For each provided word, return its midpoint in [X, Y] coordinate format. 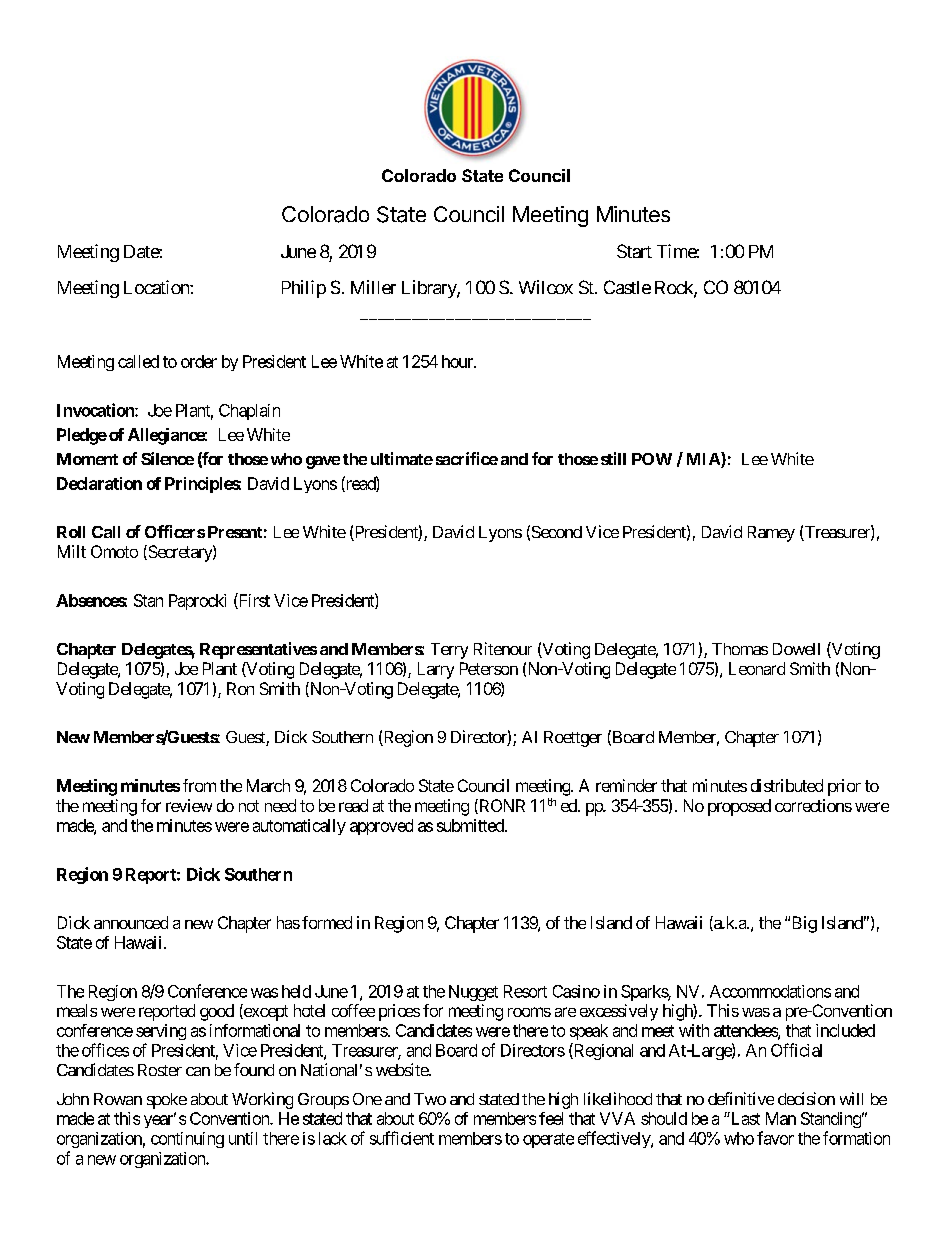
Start [634, 251]
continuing [187, 1140]
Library [430, 289]
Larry [436, 670]
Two [430, 1099]
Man [781, 1118]
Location [157, 287]
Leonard [757, 668]
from [199, 785]
